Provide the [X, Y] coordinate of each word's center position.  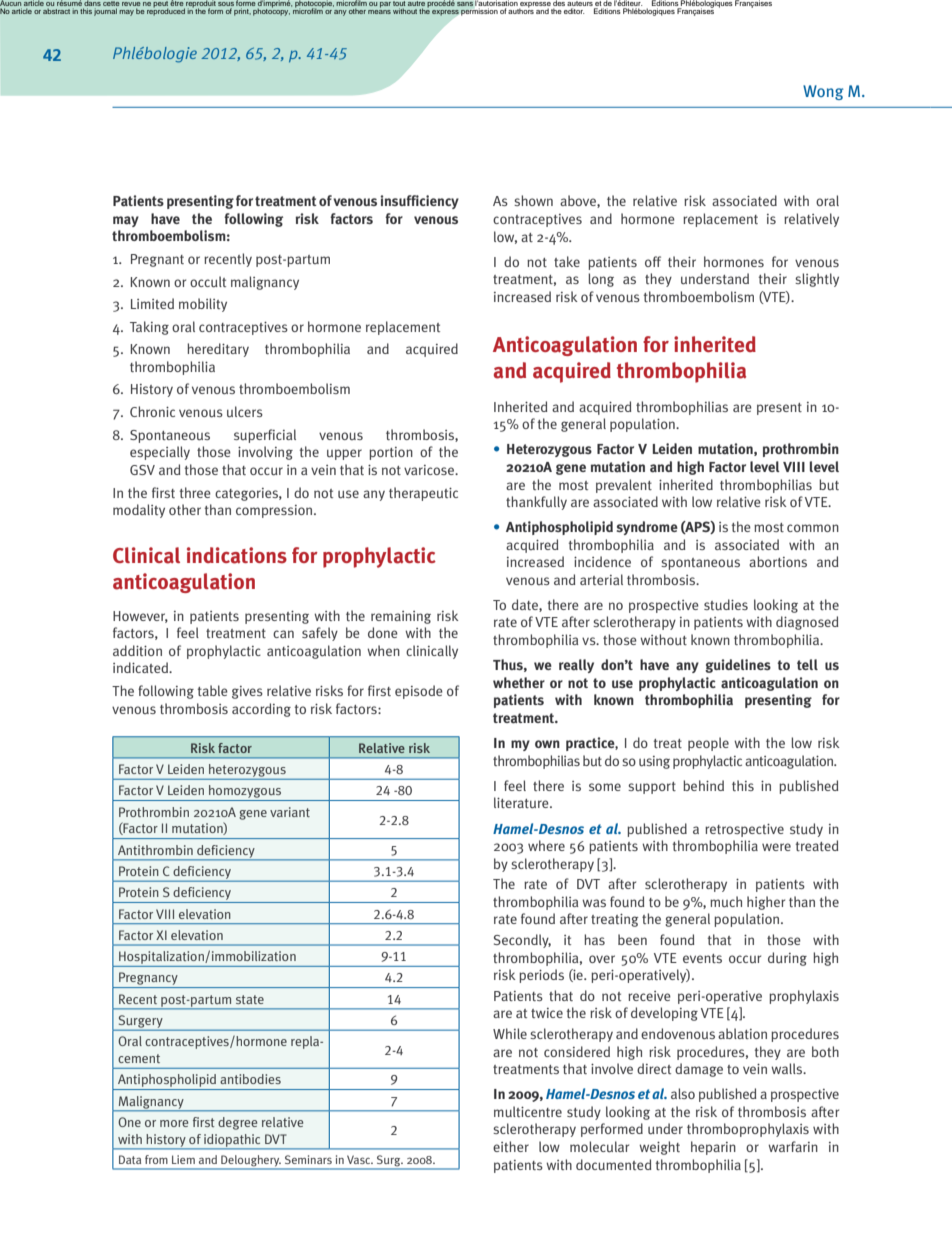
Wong [823, 92]
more [174, 1123]
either [511, 1146]
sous [226, 4]
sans [465, 4]
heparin [713, 1148]
